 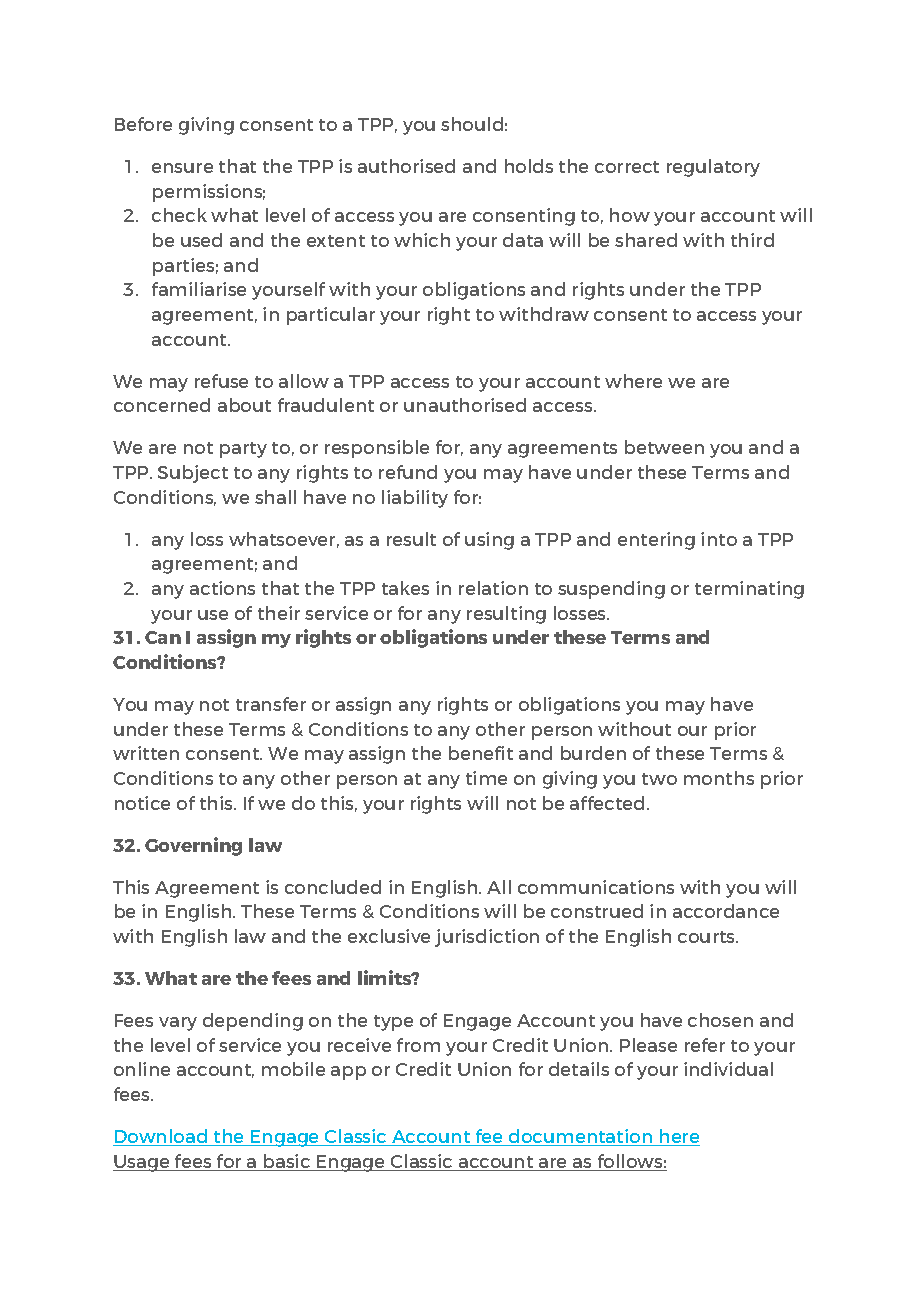 What do you see at coordinates (182, 168) in the screenshot?
I see `ensure` at bounding box center [182, 168].
